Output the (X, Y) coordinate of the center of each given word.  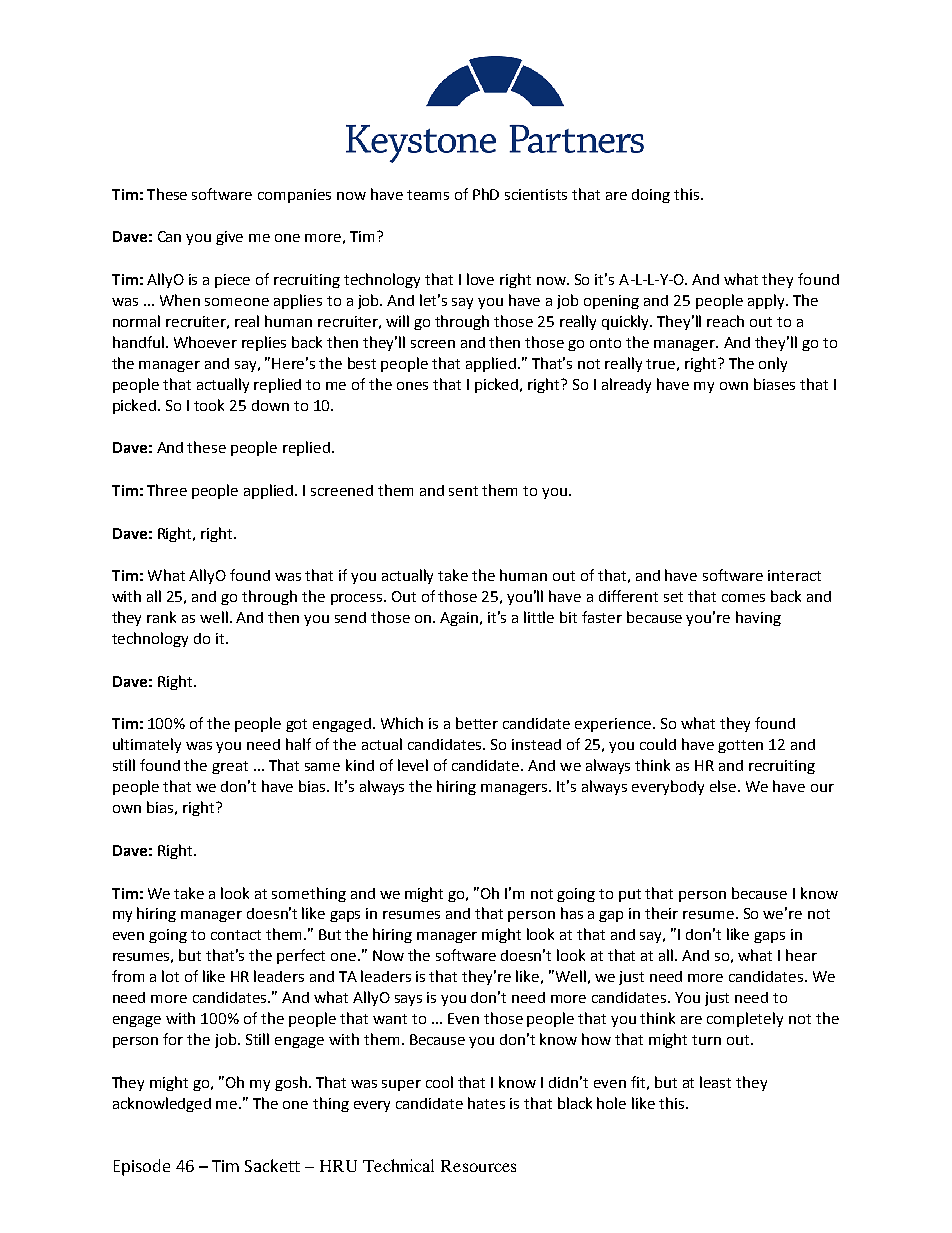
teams (428, 195)
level (413, 765)
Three (167, 490)
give (229, 238)
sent (463, 491)
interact (794, 575)
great (230, 767)
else (724, 786)
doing (651, 196)
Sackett (272, 1165)
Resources (478, 1166)
